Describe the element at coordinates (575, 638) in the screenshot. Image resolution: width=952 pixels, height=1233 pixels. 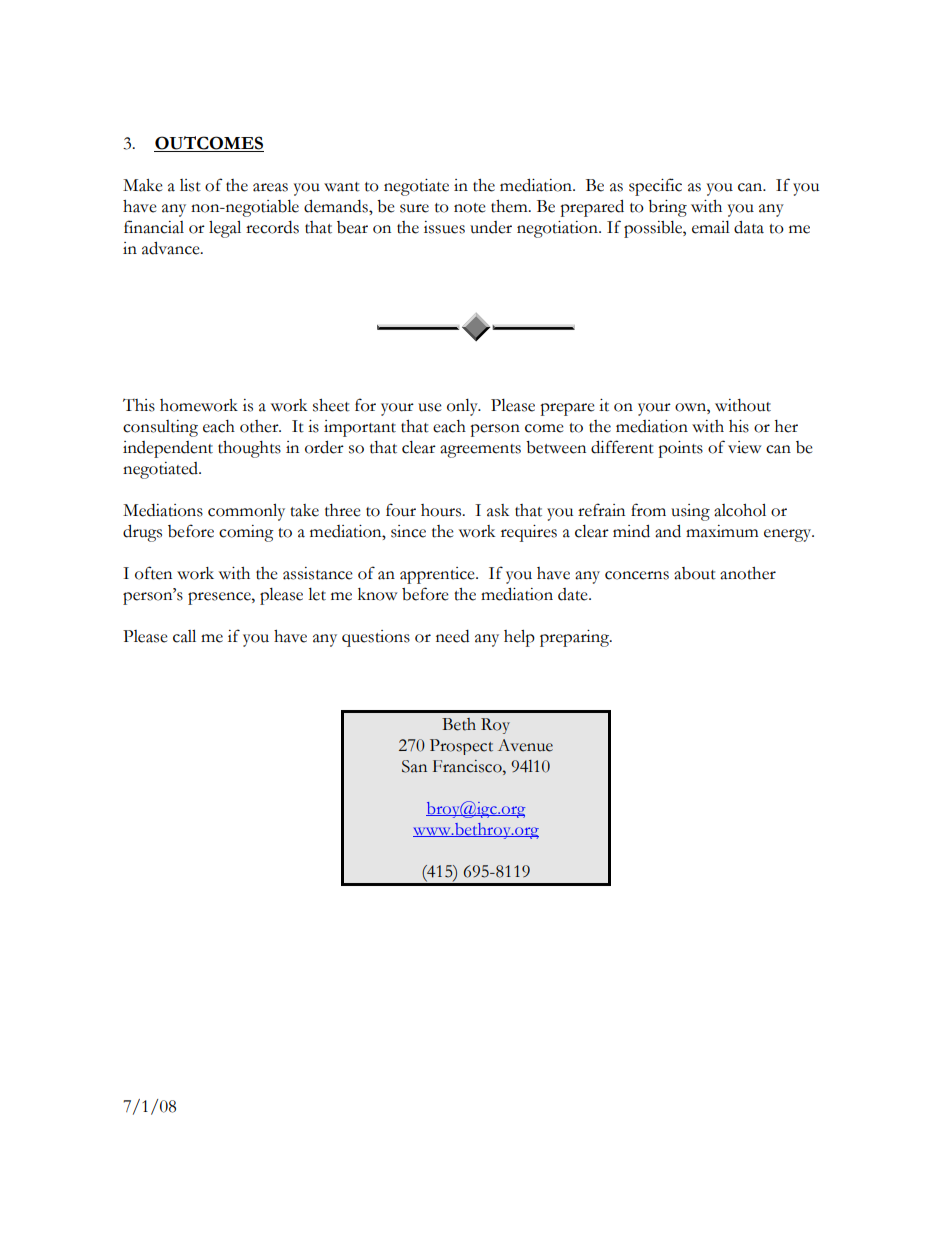
I see `preparing` at that location.
